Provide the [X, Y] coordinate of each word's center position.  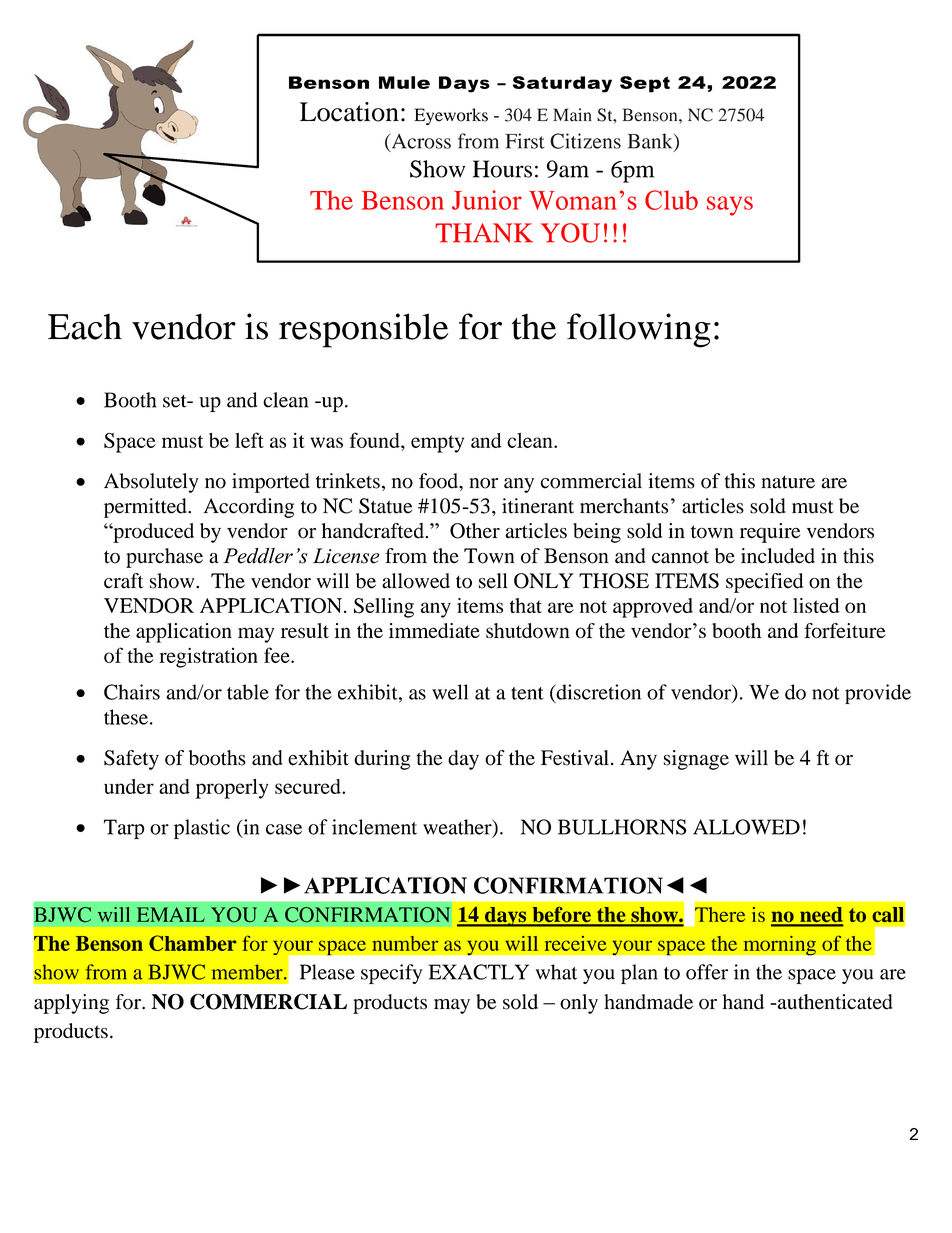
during [382, 760]
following [639, 330]
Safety [131, 760]
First [525, 141]
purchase [164, 558]
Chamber [192, 943]
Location [349, 112]
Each [85, 326]
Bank [651, 142]
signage [696, 760]
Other [475, 531]
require [770, 533]
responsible [363, 330]
